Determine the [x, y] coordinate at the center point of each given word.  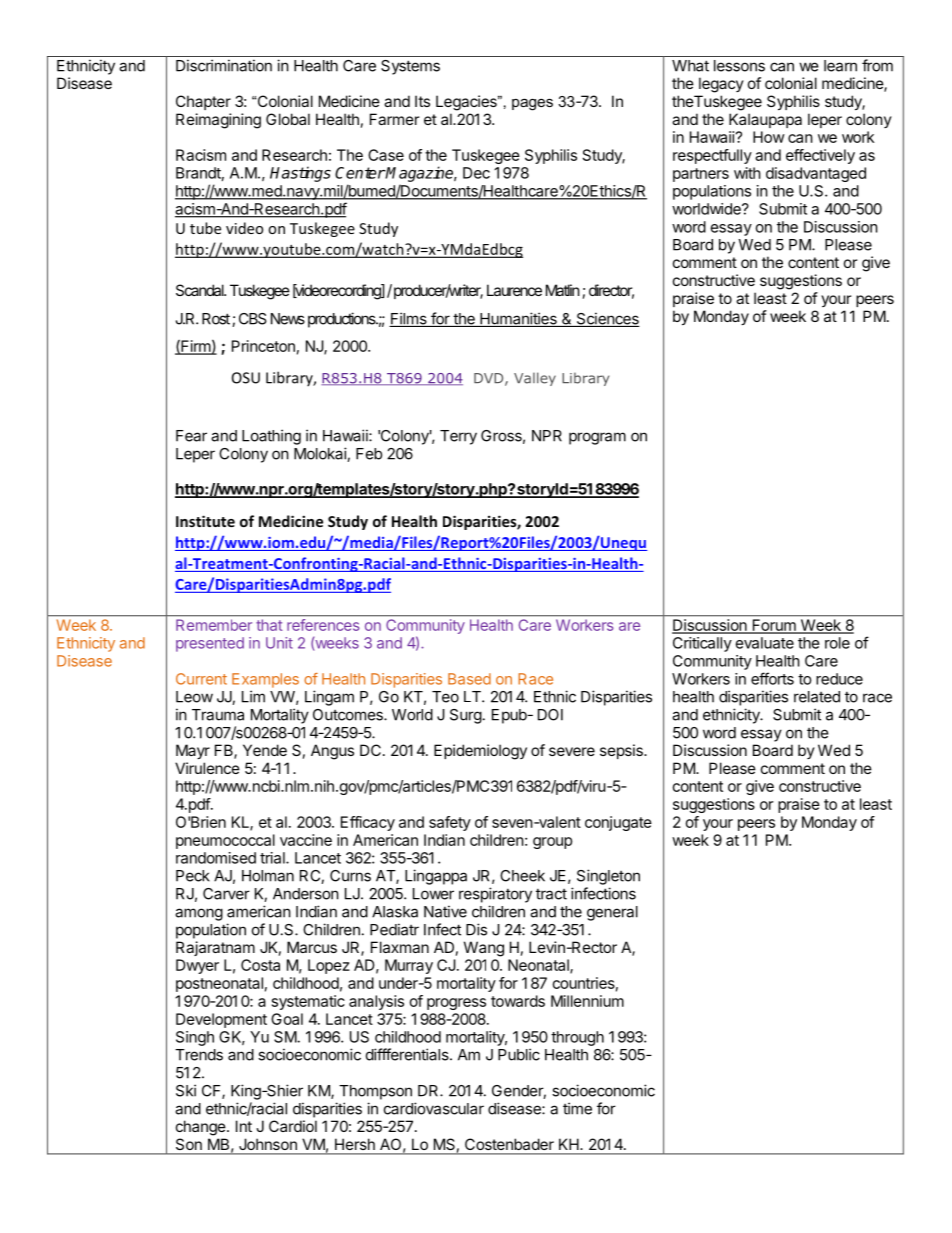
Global [288, 119]
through [577, 1038]
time [577, 1108]
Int [244, 1126]
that [269, 625]
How [769, 137]
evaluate [765, 643]
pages [532, 104]
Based [469, 679]
